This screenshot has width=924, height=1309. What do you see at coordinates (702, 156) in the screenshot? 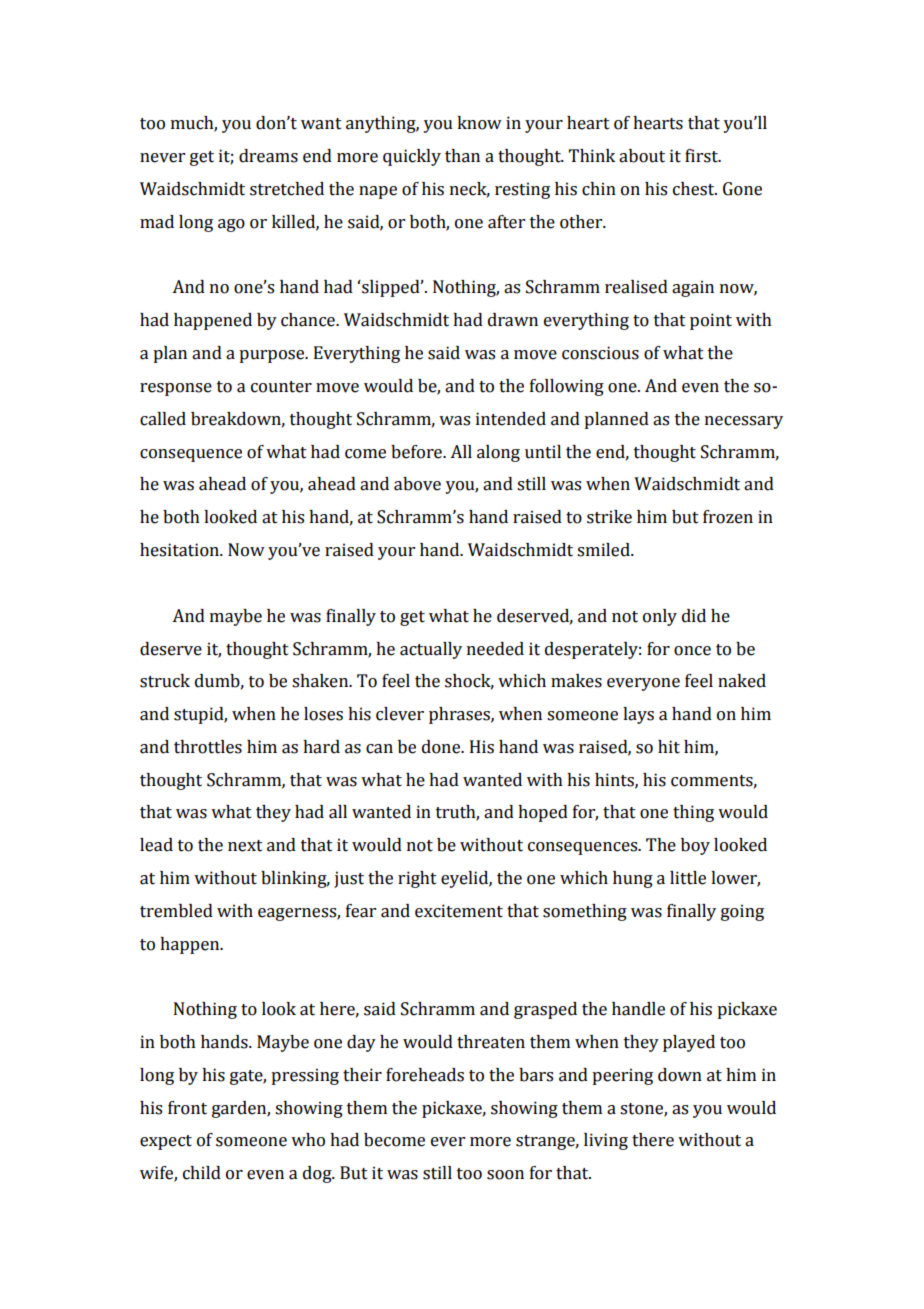
I see `first` at bounding box center [702, 156].
